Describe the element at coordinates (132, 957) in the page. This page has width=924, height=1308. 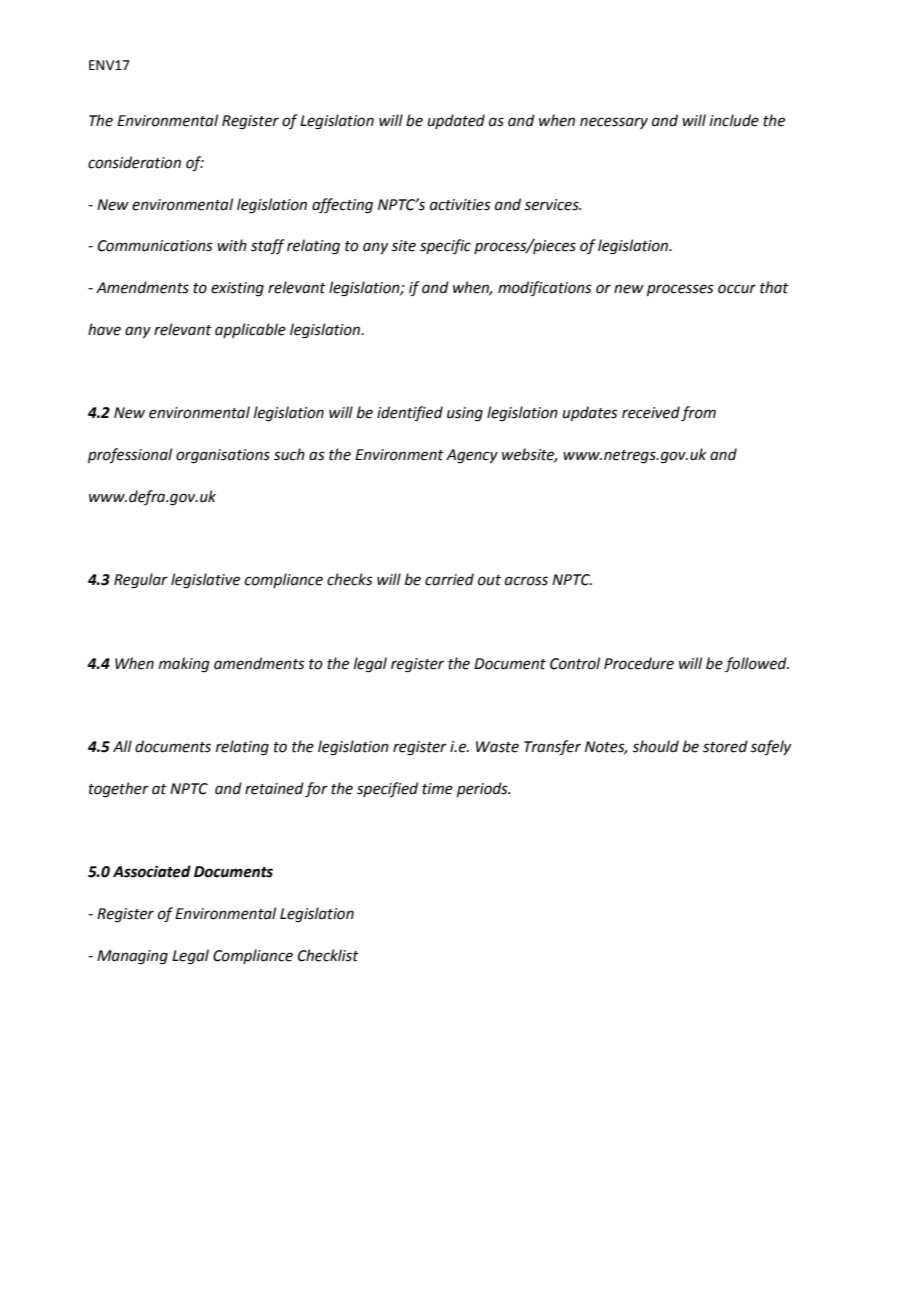
I see `Managing` at that location.
